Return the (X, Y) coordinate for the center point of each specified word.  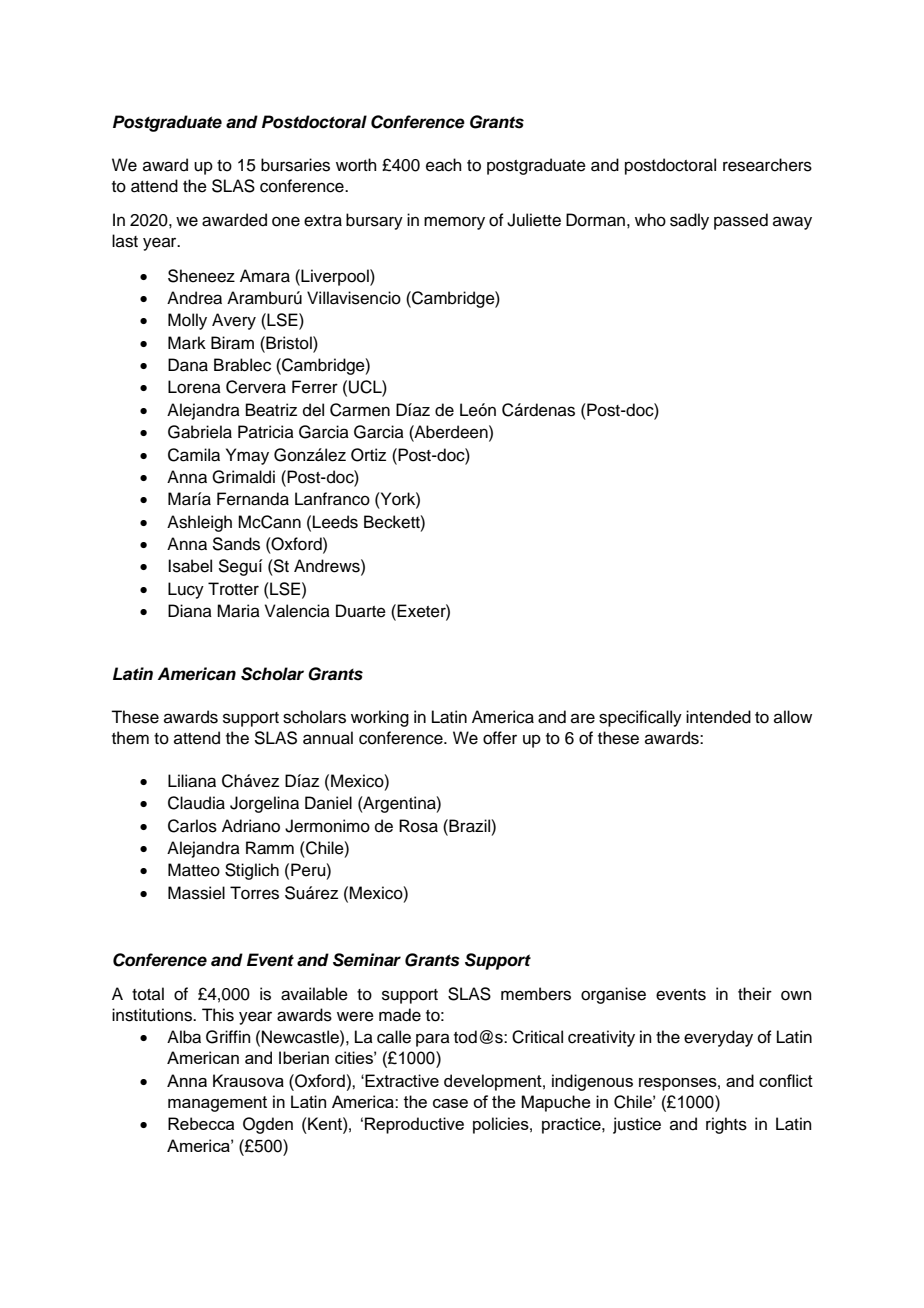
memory (454, 223)
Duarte (361, 611)
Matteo (194, 870)
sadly (689, 221)
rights (726, 1125)
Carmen (360, 410)
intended (718, 717)
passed (741, 221)
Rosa (418, 826)
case (450, 1103)
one (286, 221)
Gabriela (200, 432)
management (217, 1104)
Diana (190, 610)
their (755, 994)
